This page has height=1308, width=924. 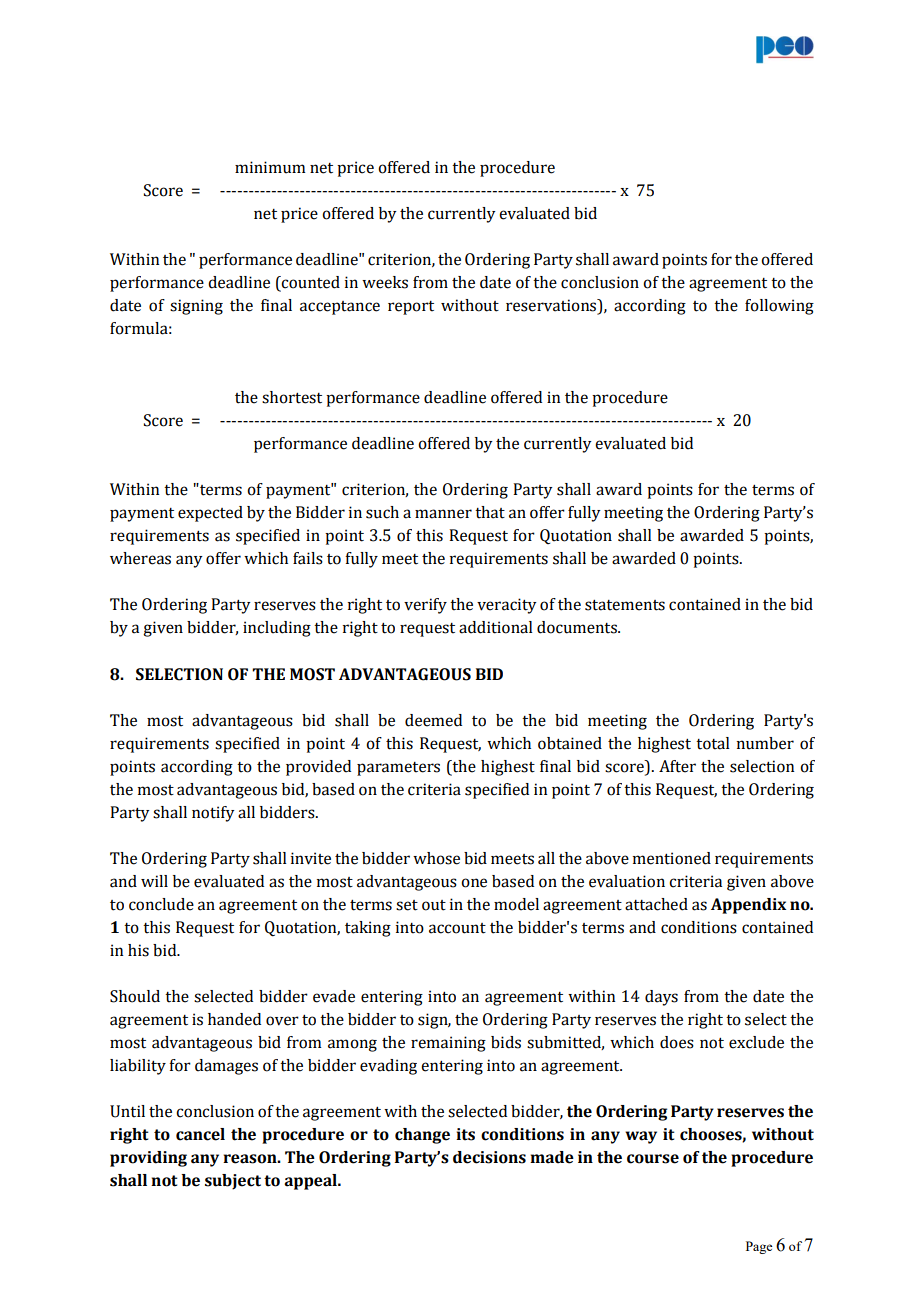 What do you see at coordinates (233, 1182) in the page?
I see `subject` at bounding box center [233, 1182].
